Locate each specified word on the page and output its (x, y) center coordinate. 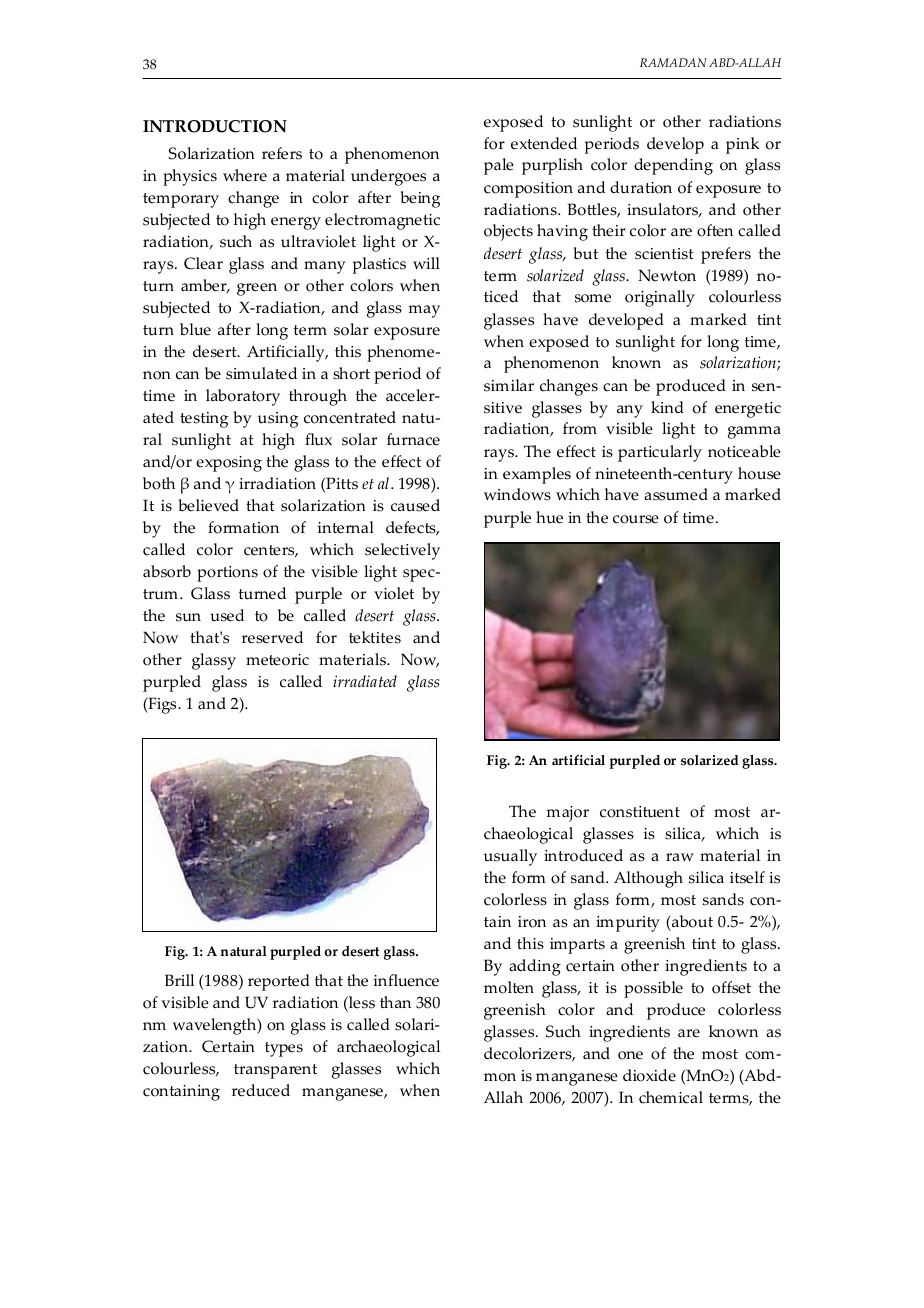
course (636, 519)
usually (510, 857)
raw (680, 857)
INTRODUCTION (215, 126)
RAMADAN (673, 62)
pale (499, 166)
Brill (179, 980)
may (424, 311)
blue (195, 329)
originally (660, 298)
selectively (402, 551)
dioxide (649, 1075)
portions (227, 574)
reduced (261, 1090)
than (395, 1002)
